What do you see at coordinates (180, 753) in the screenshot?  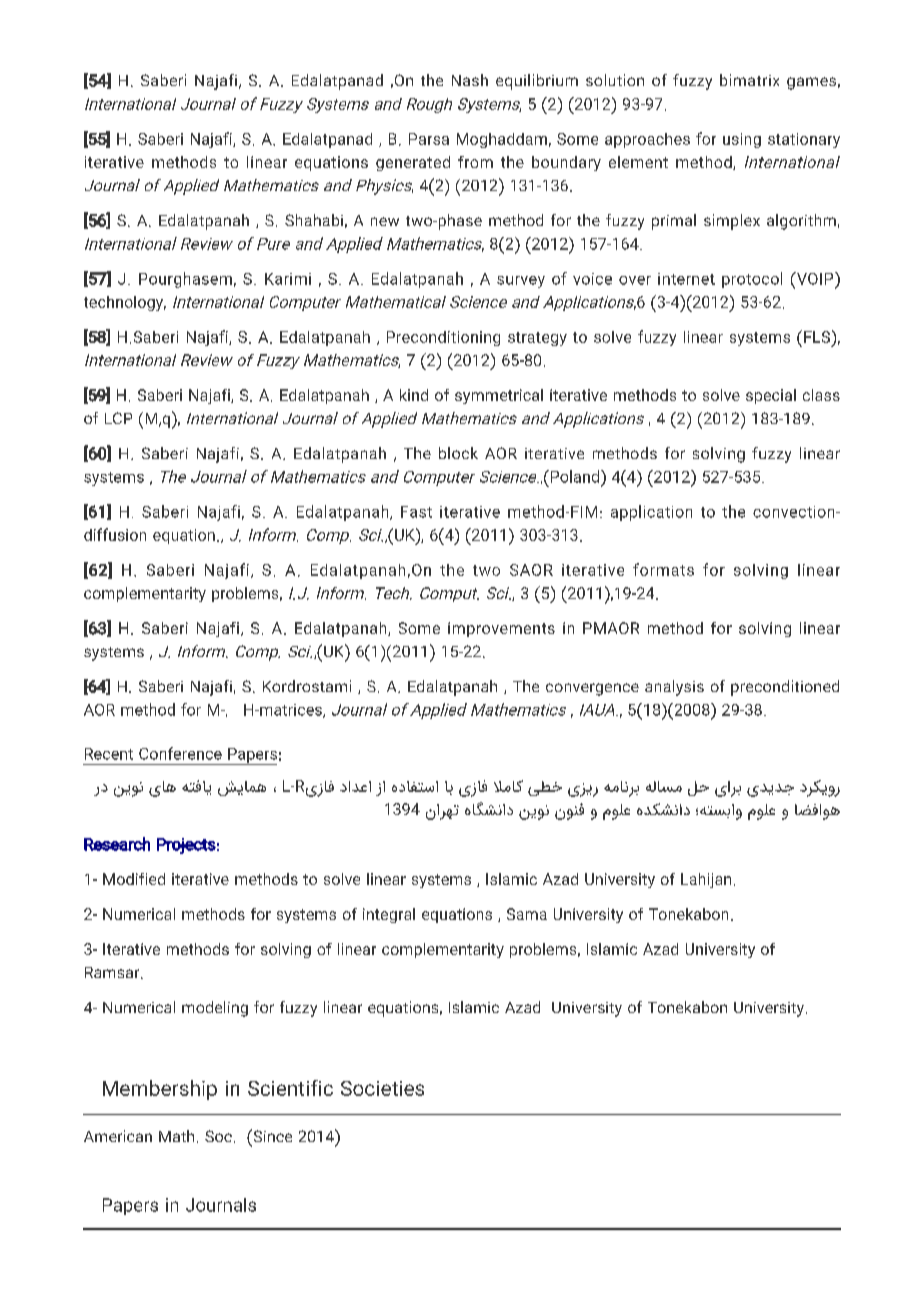 I see `Conference` at bounding box center [180, 753].
